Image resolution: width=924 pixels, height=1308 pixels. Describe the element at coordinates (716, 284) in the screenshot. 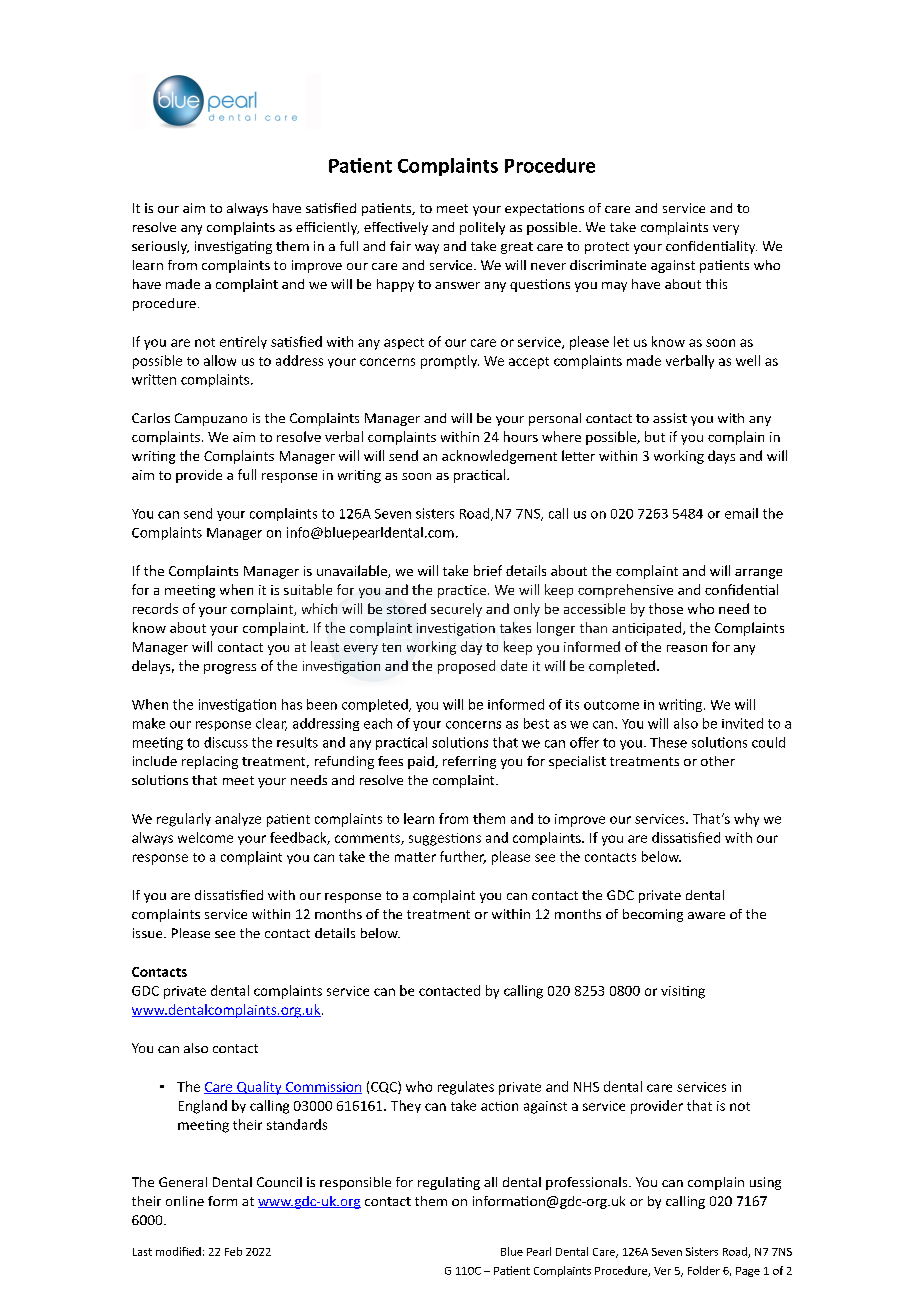

I see `this` at that location.
